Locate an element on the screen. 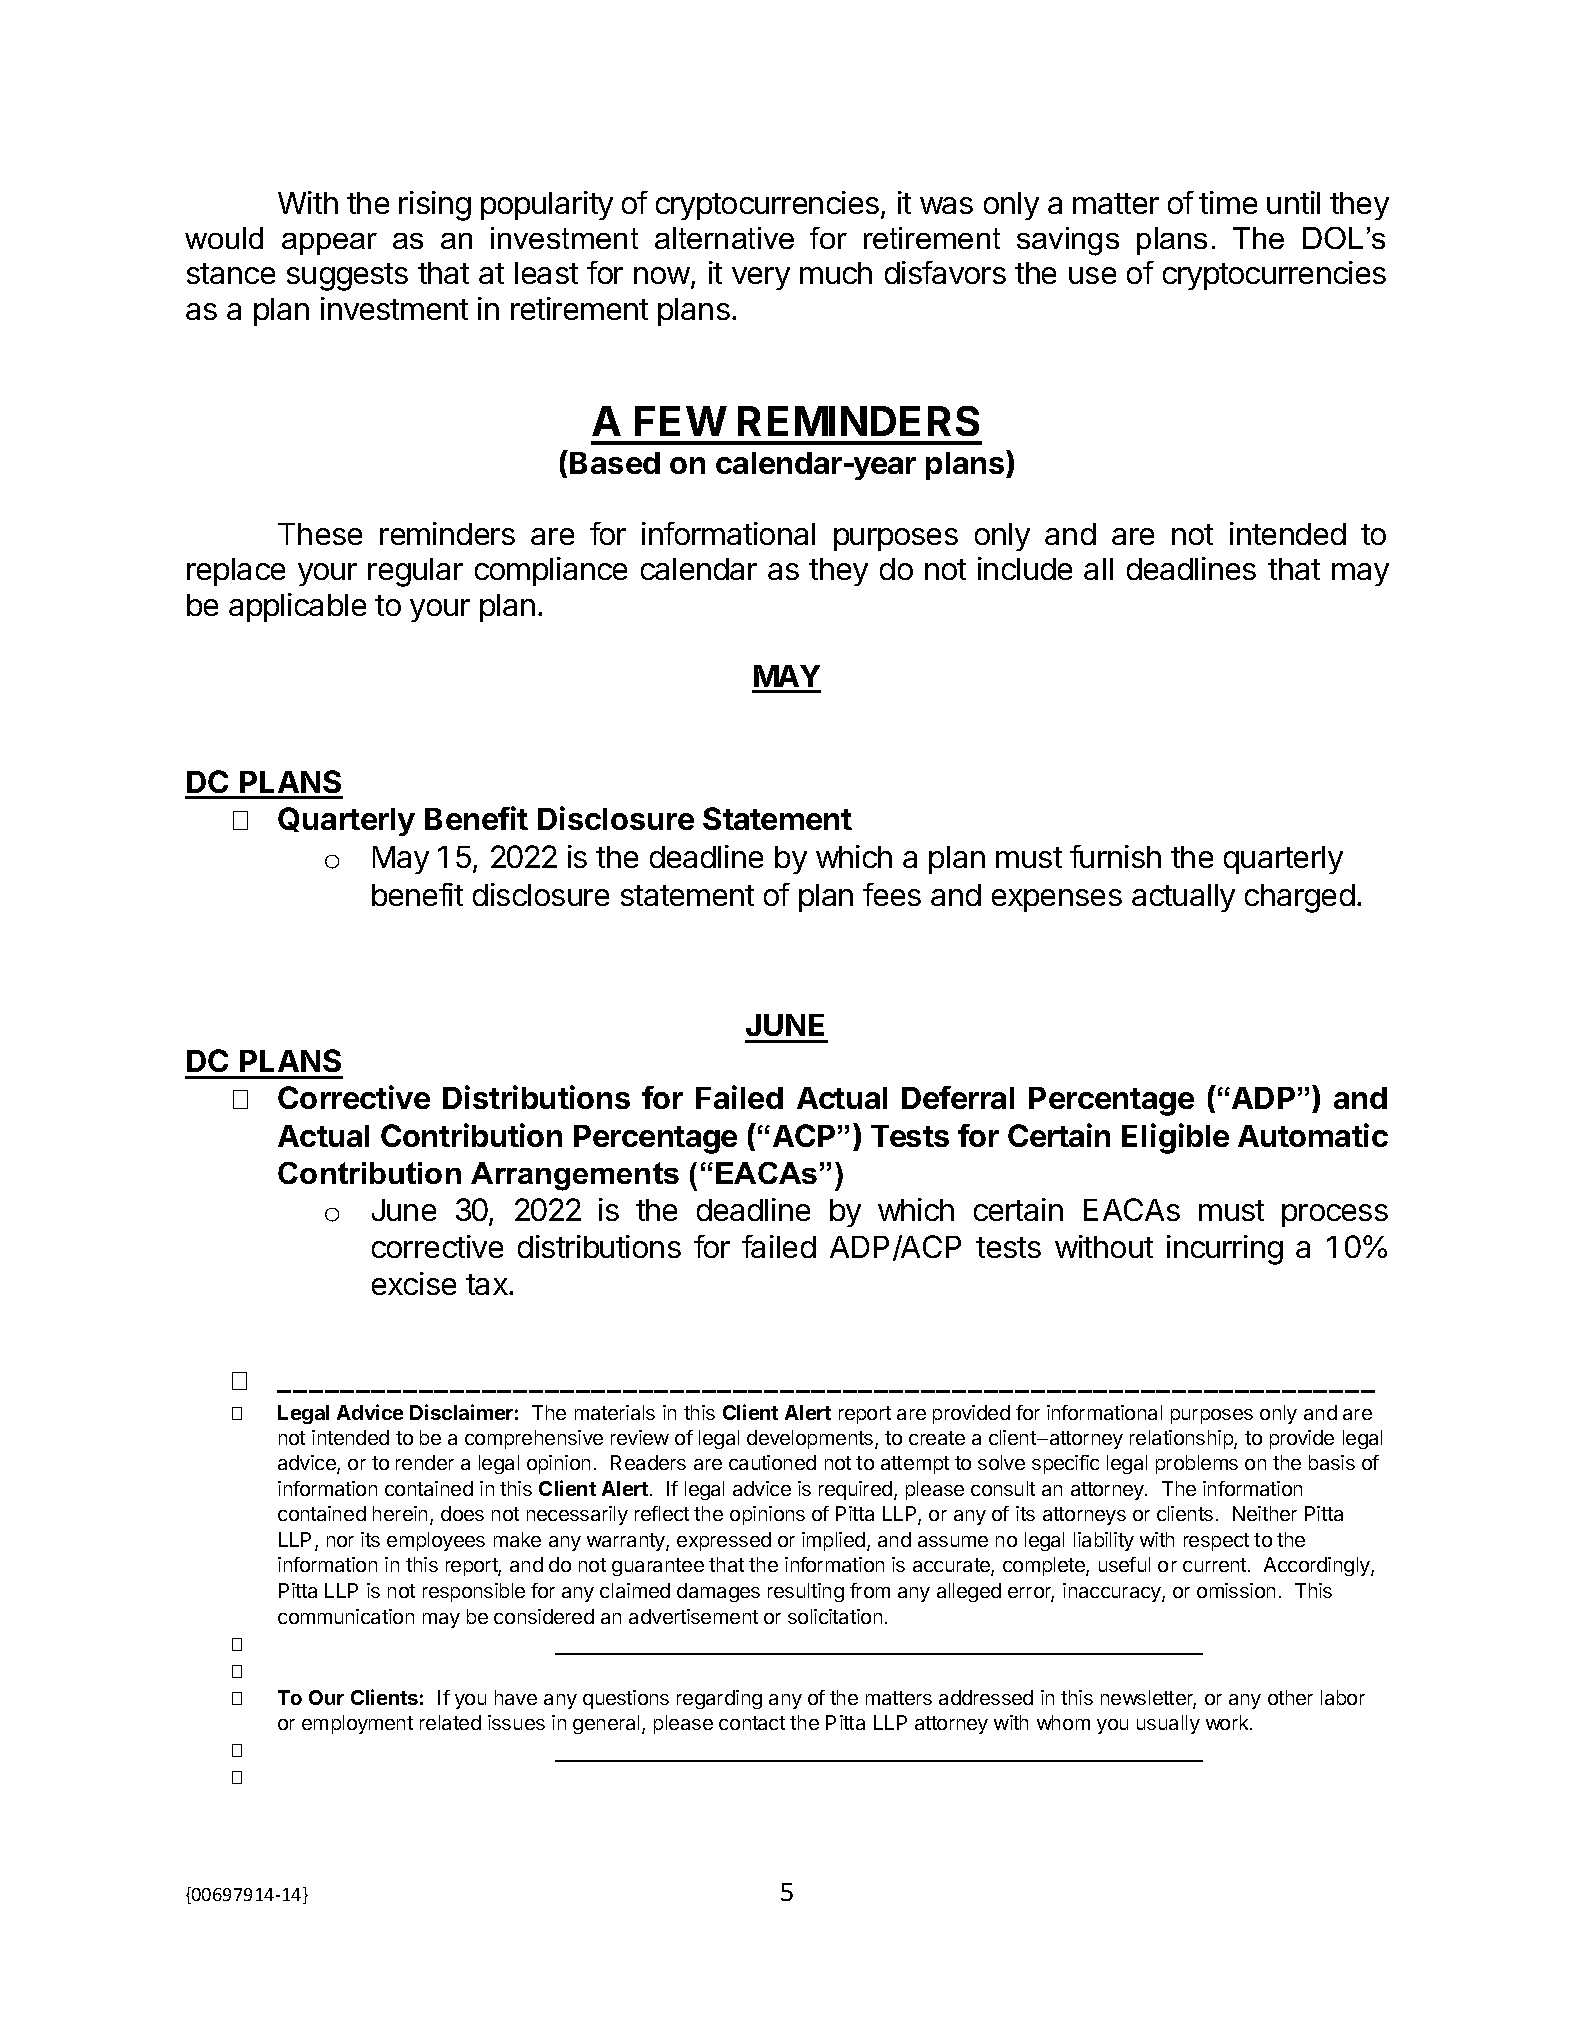  time is located at coordinates (1228, 202).
